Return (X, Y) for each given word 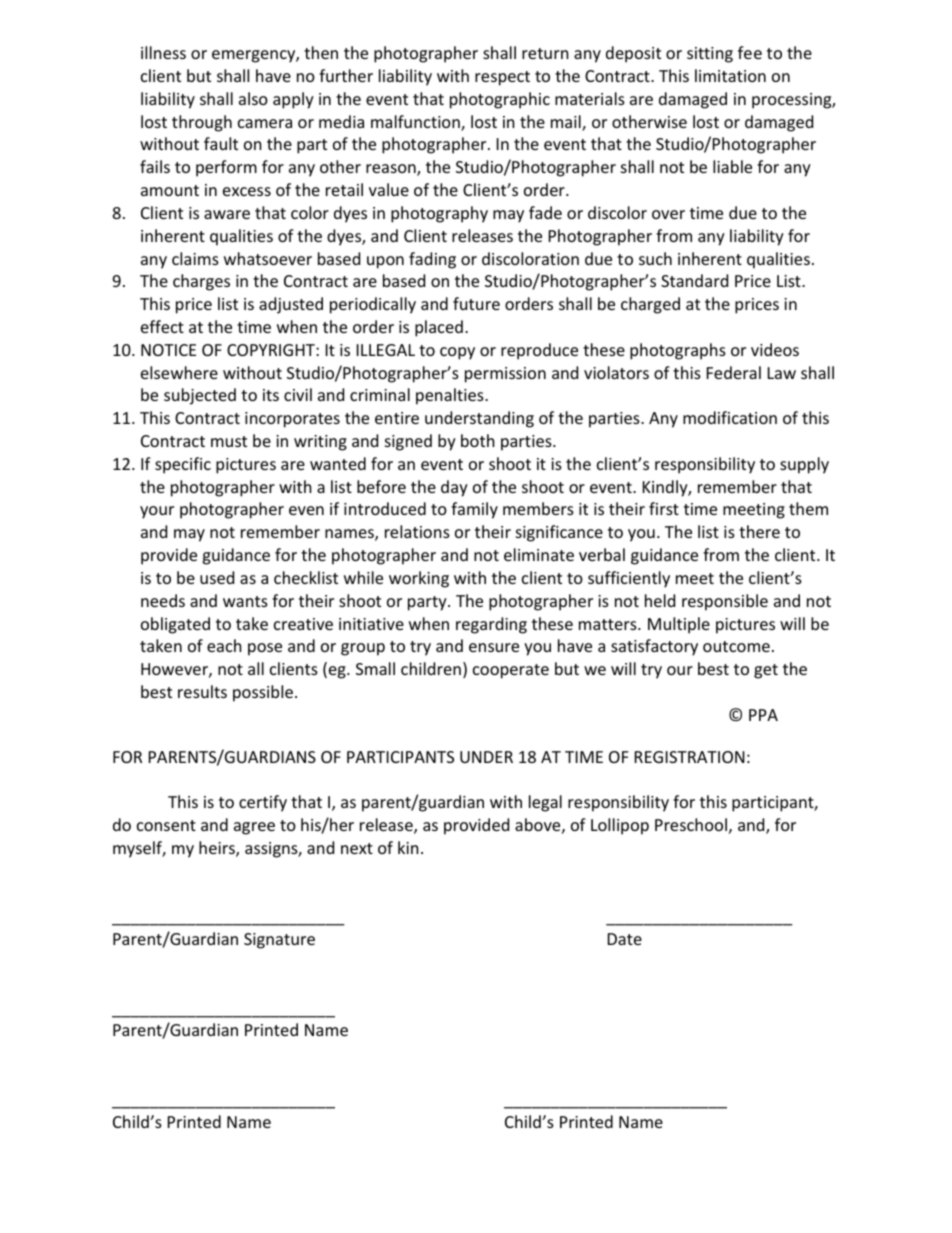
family (474, 510)
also (253, 98)
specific (183, 465)
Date (625, 939)
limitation (730, 75)
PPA (763, 715)
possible (263, 693)
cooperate (511, 671)
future (476, 303)
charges (201, 282)
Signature (279, 941)
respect (502, 78)
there (759, 531)
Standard (694, 280)
